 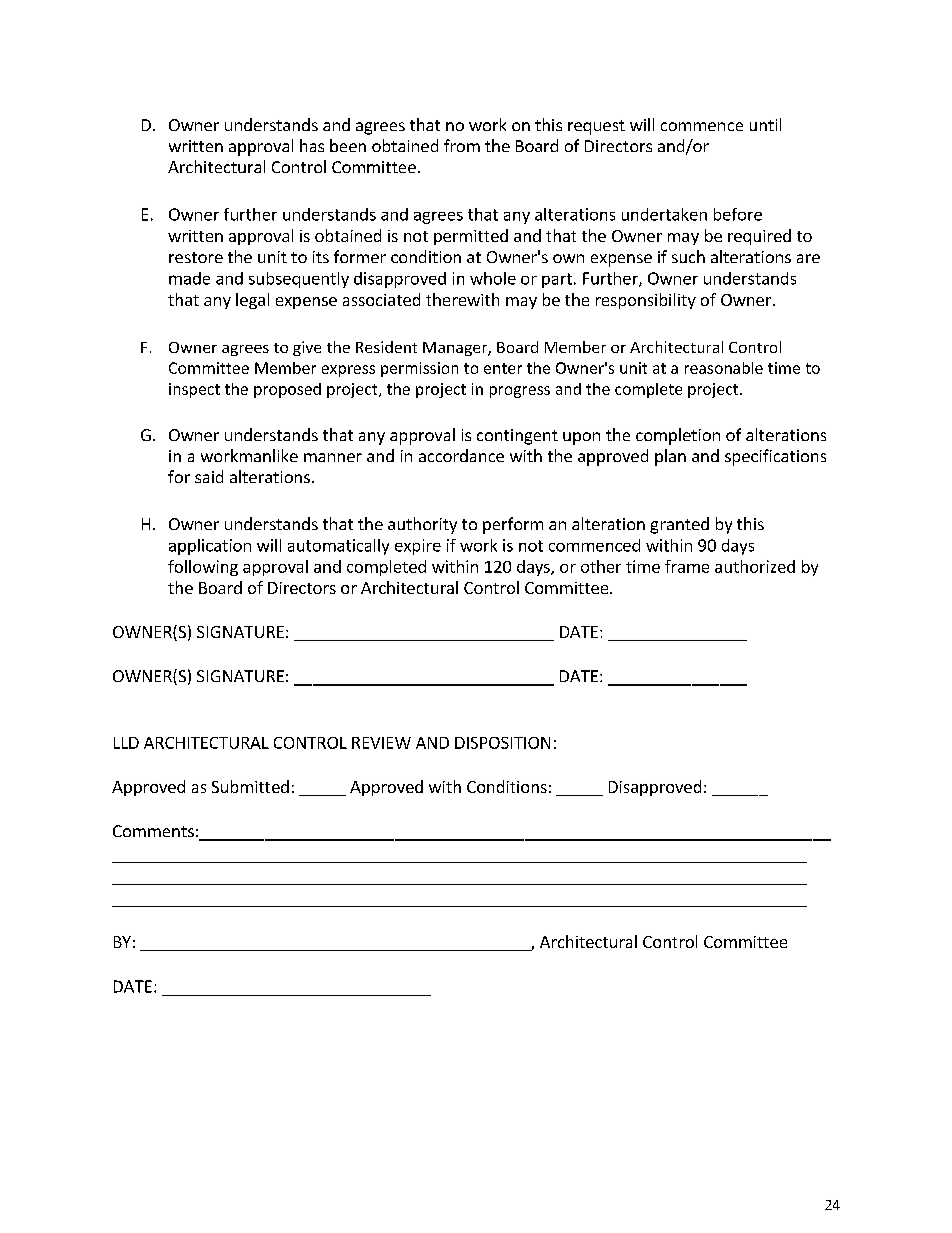 I want to click on Submitted, so click(x=250, y=786).
